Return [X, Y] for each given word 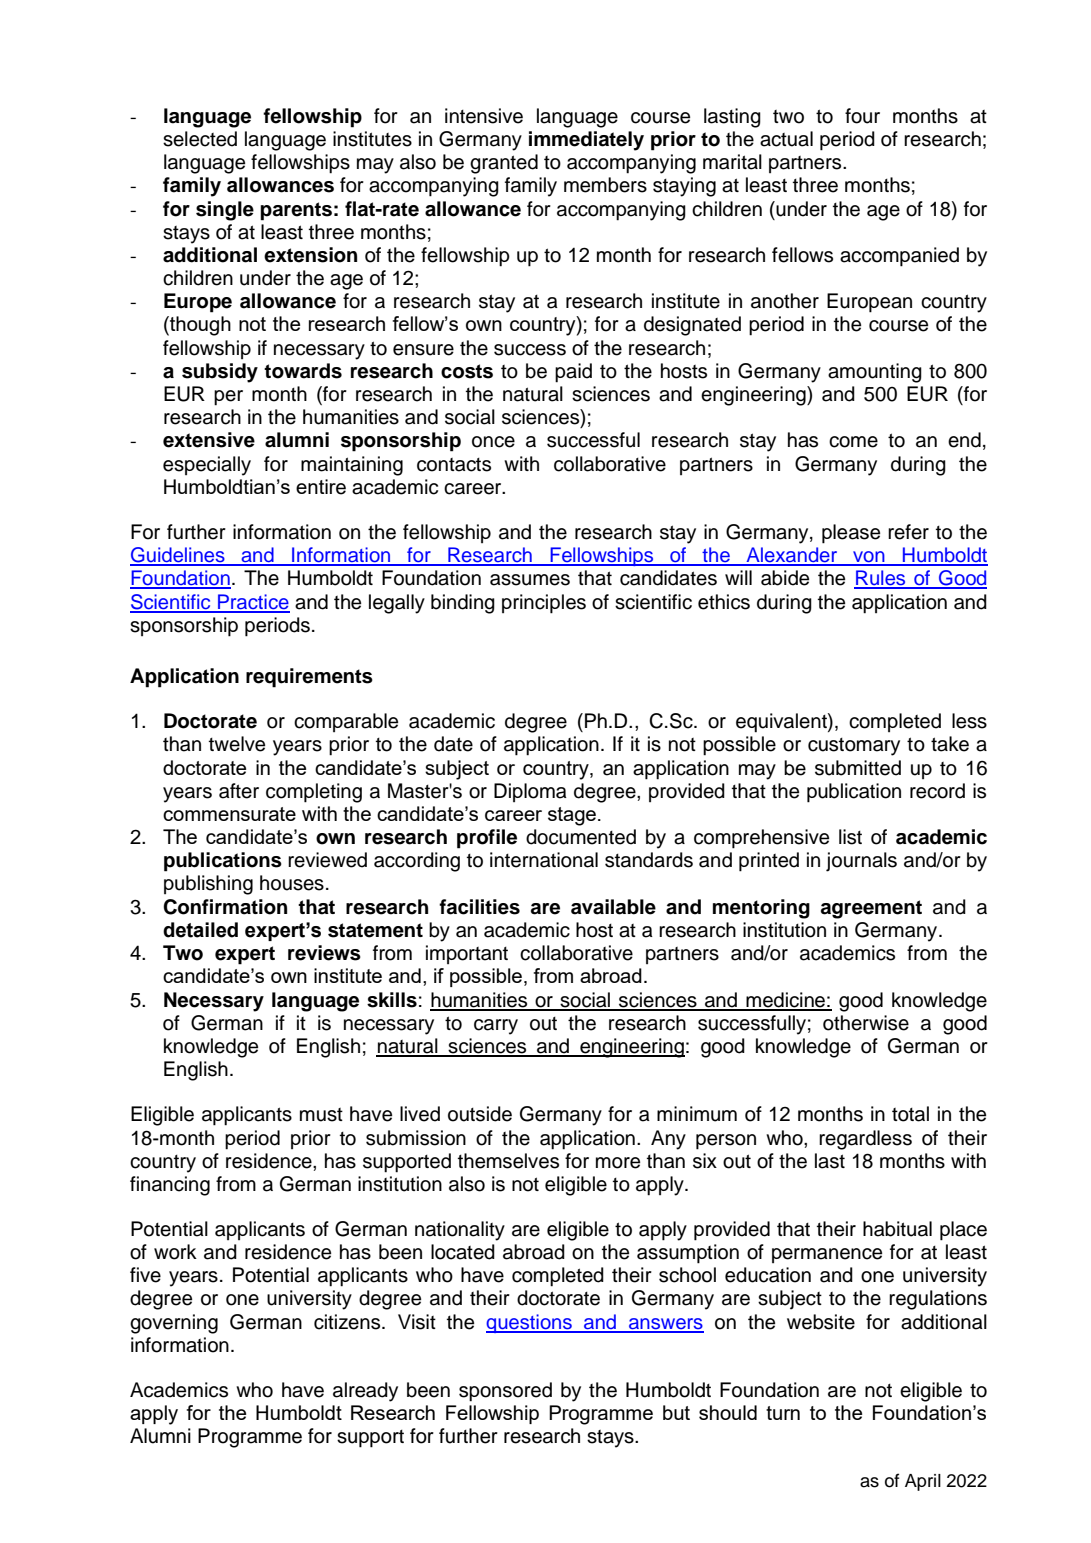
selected [200, 139]
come [853, 442]
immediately [586, 141]
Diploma [530, 792]
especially [207, 466]
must [321, 1115]
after [239, 791]
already [365, 1392]
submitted [858, 768]
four [862, 116]
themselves [508, 1161]
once [493, 442]
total [910, 1114]
